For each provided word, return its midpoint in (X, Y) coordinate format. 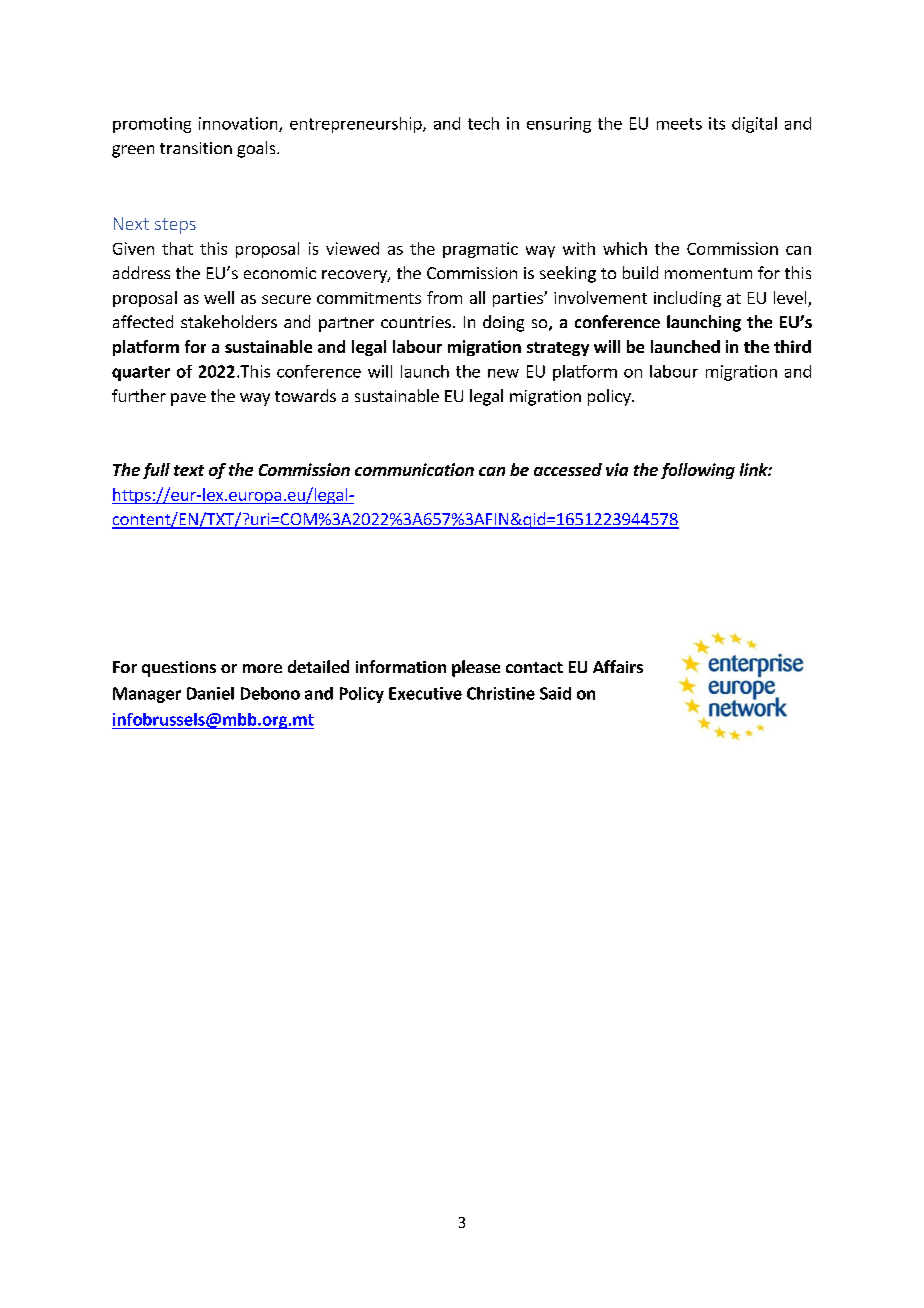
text (189, 470)
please (476, 668)
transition (196, 148)
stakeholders (229, 321)
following (698, 471)
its (717, 123)
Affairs (618, 666)
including (687, 299)
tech (483, 123)
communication (414, 469)
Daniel (210, 693)
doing (503, 323)
